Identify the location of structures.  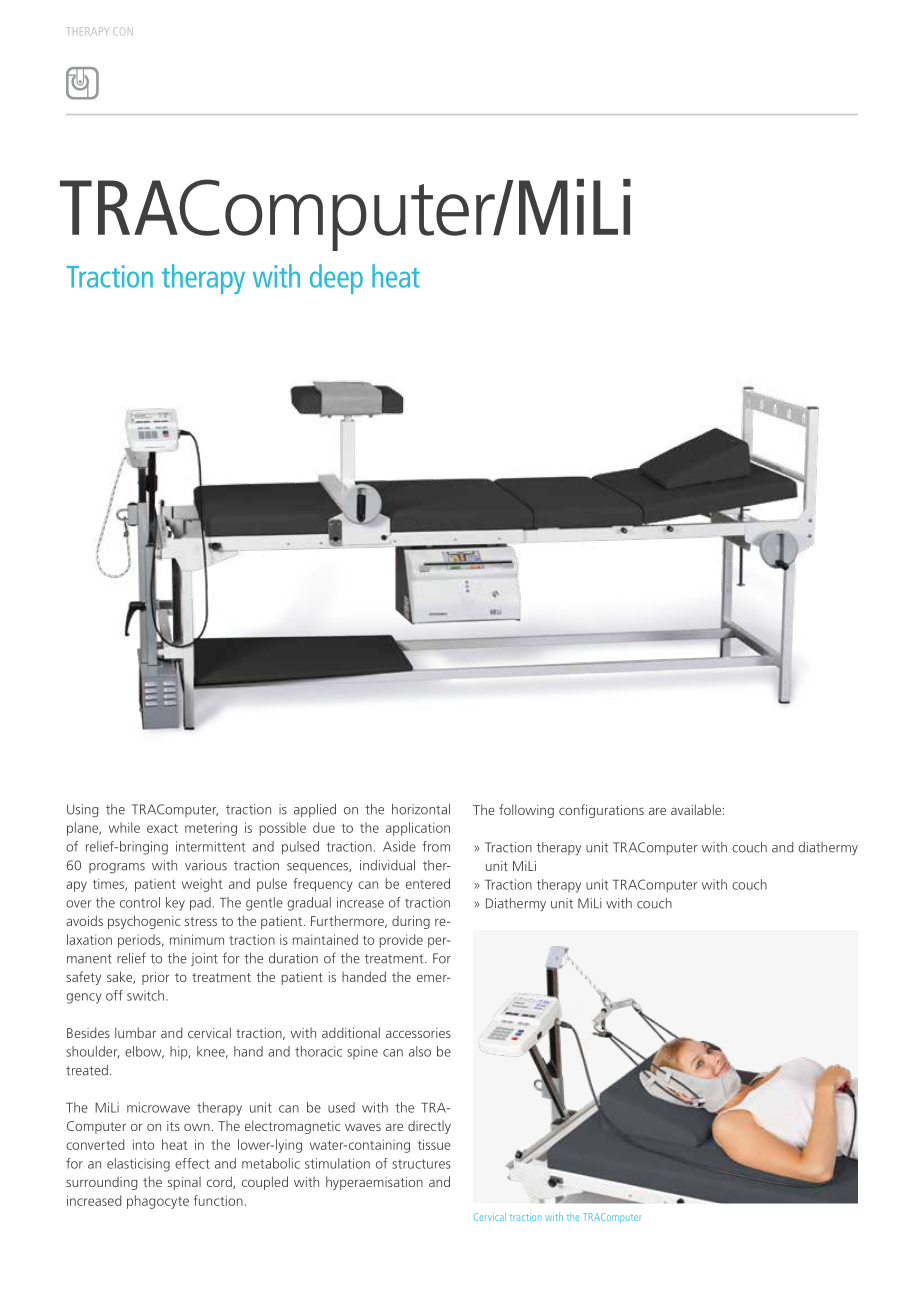
(421, 1164).
